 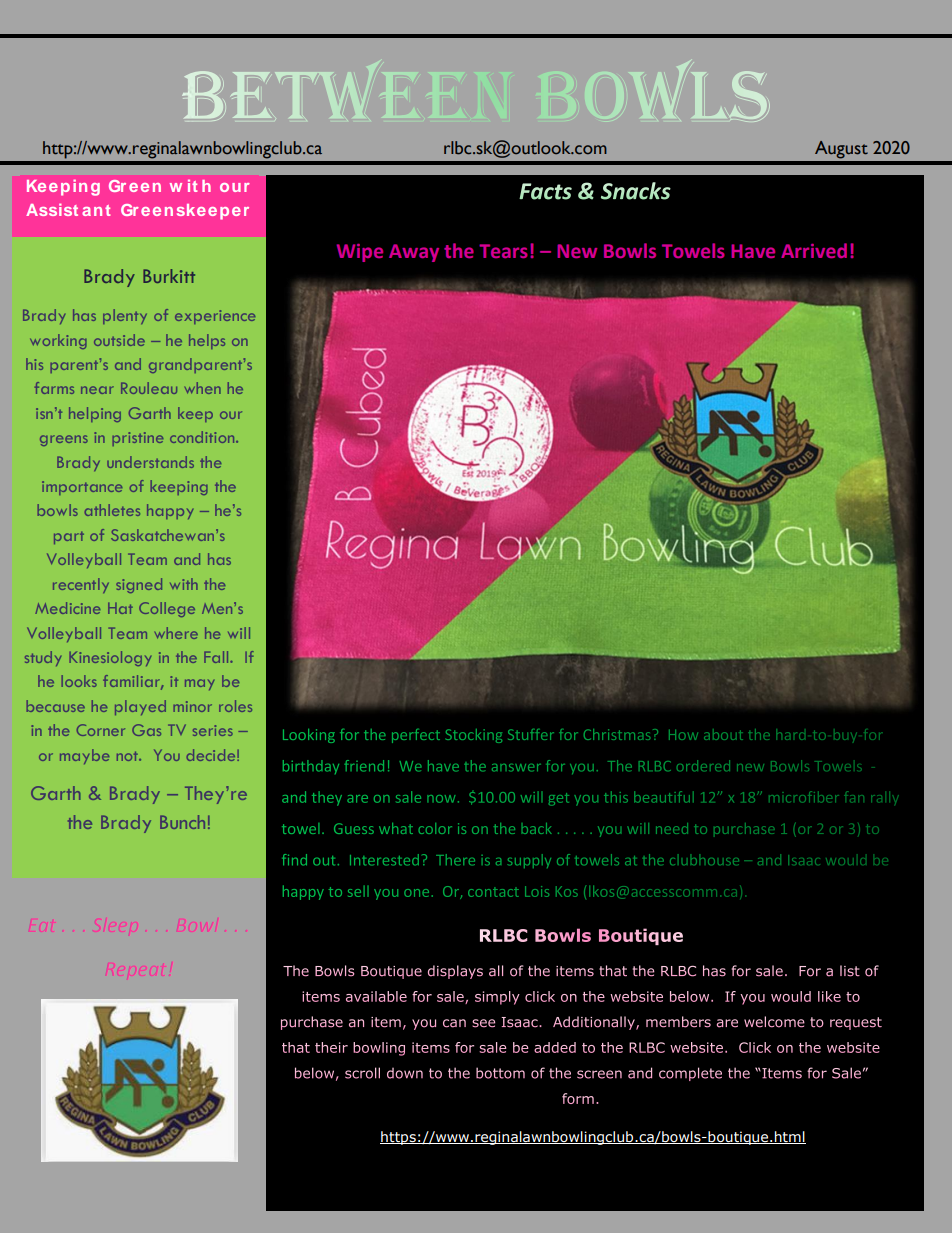 I want to click on roles, so click(x=235, y=706).
